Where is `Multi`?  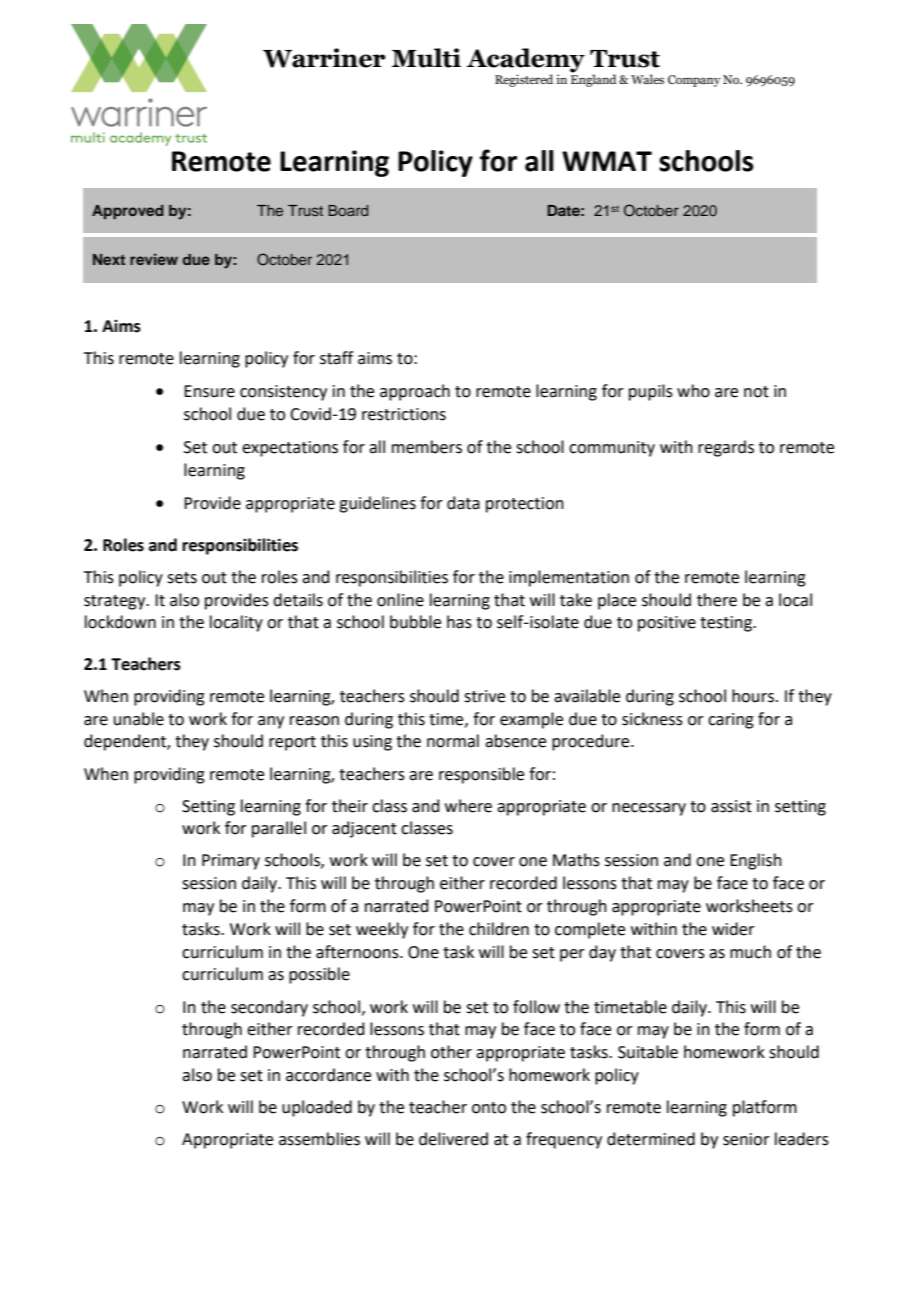 Multi is located at coordinates (426, 58).
